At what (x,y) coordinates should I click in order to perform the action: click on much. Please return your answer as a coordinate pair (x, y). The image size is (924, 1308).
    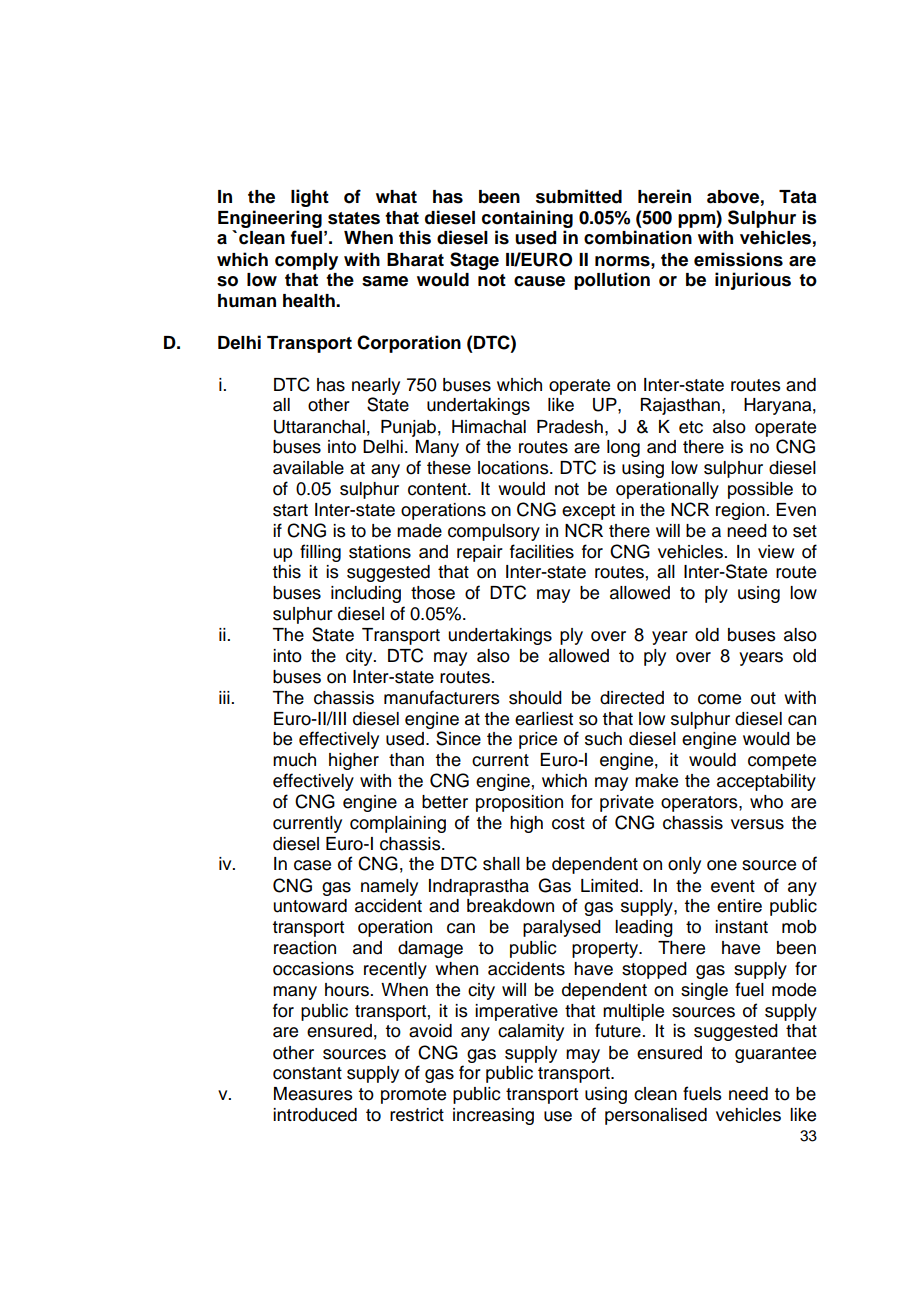
    Looking at the image, I should click on (294, 760).
